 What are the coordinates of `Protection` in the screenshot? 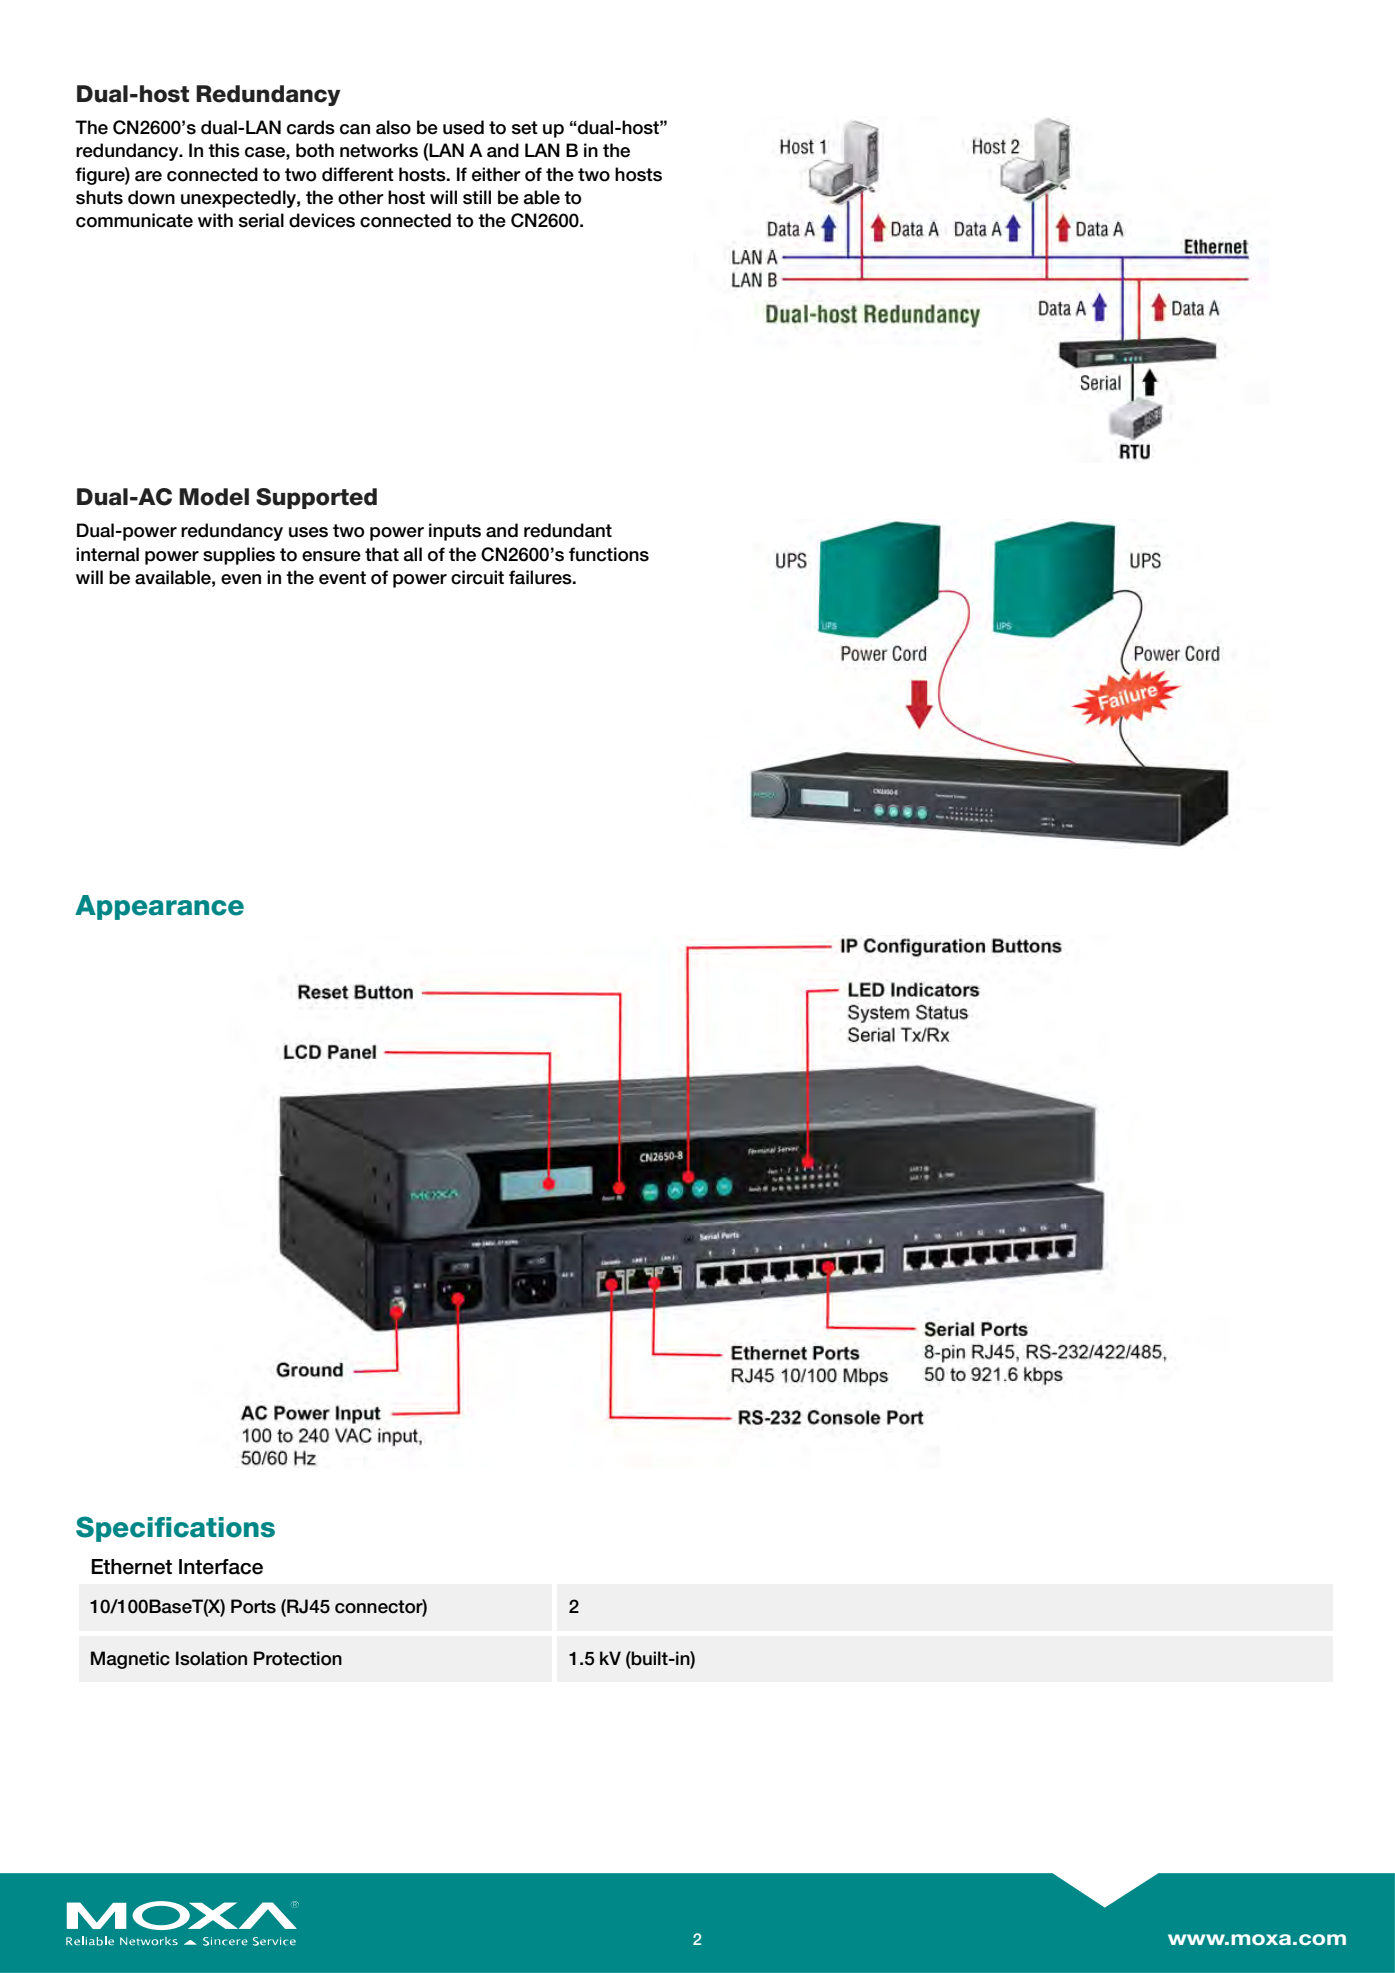 It's located at (298, 1658).
